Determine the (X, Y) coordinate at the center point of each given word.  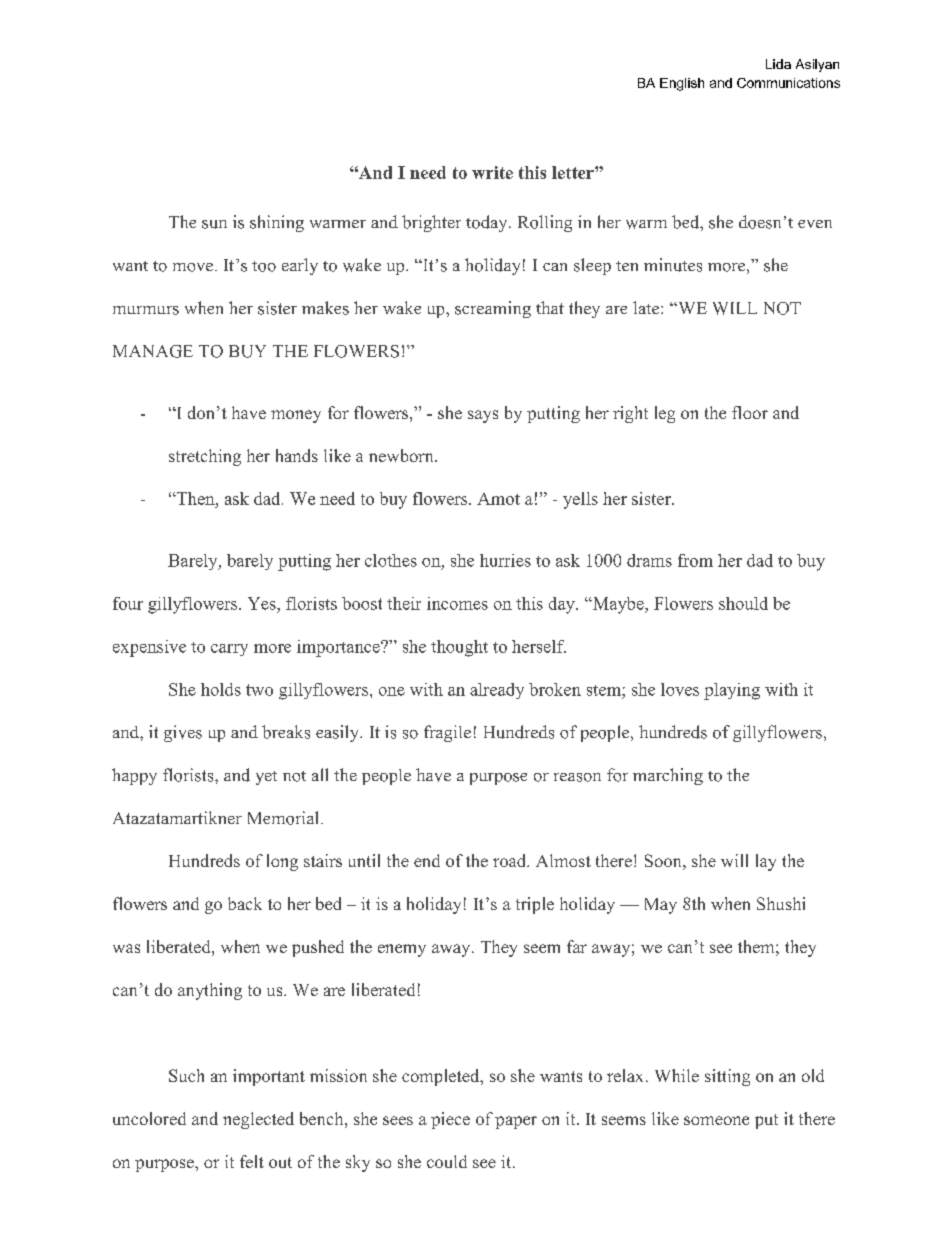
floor (750, 412)
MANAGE (153, 351)
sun (214, 224)
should (743, 603)
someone (716, 1120)
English (682, 84)
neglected (258, 1120)
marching (668, 776)
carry (229, 650)
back (245, 903)
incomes (457, 603)
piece (450, 1120)
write (492, 172)
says (483, 416)
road (511, 860)
